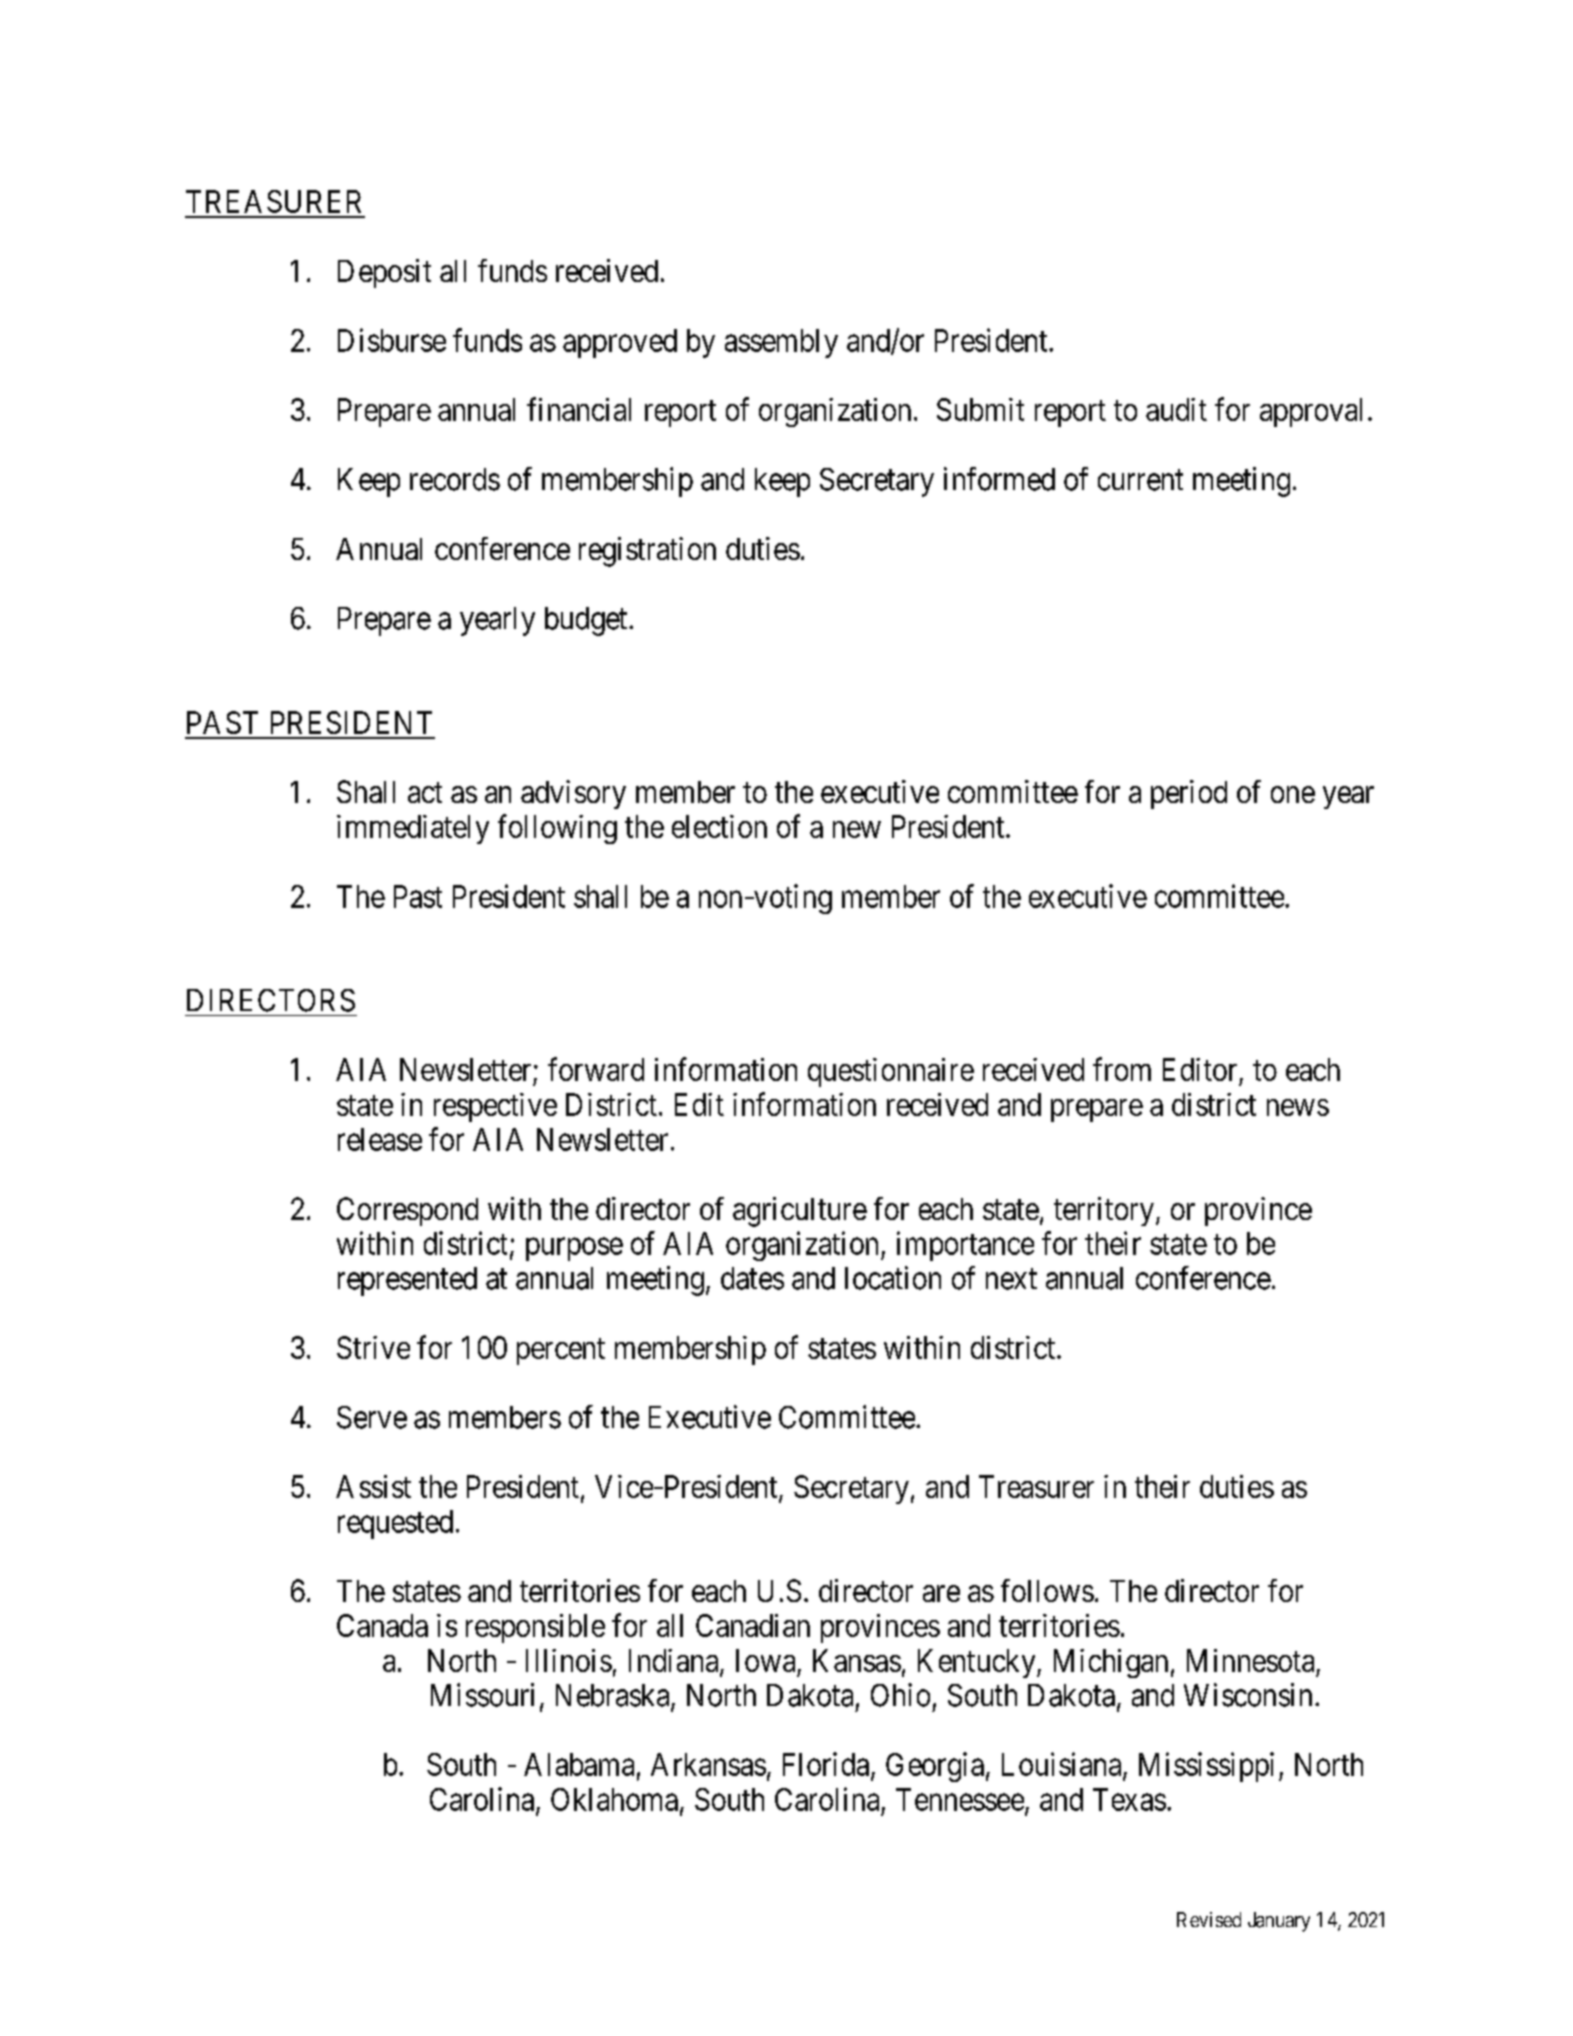  I want to click on current, so click(1140, 480).
